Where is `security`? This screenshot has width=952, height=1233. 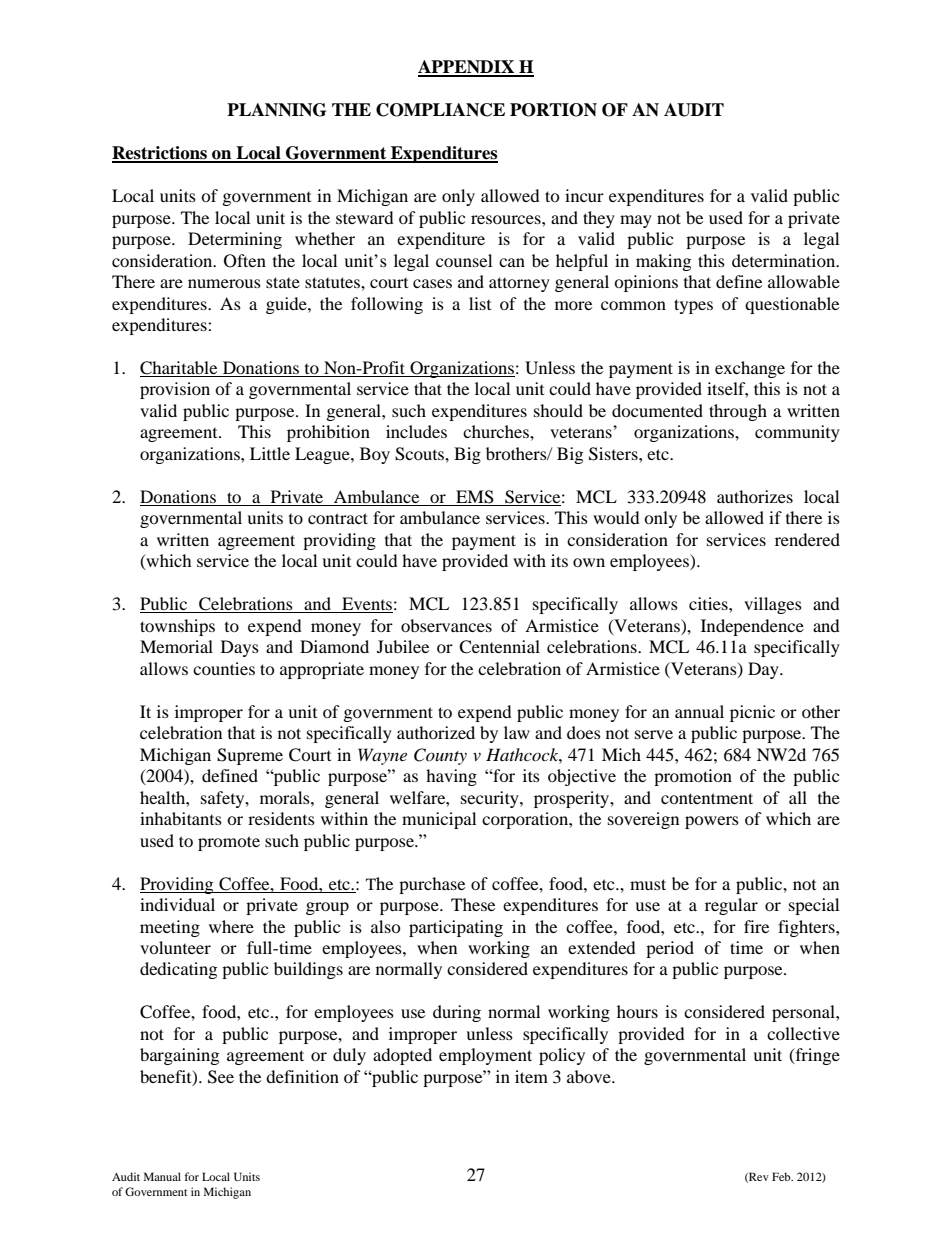
security is located at coordinates (491, 799).
